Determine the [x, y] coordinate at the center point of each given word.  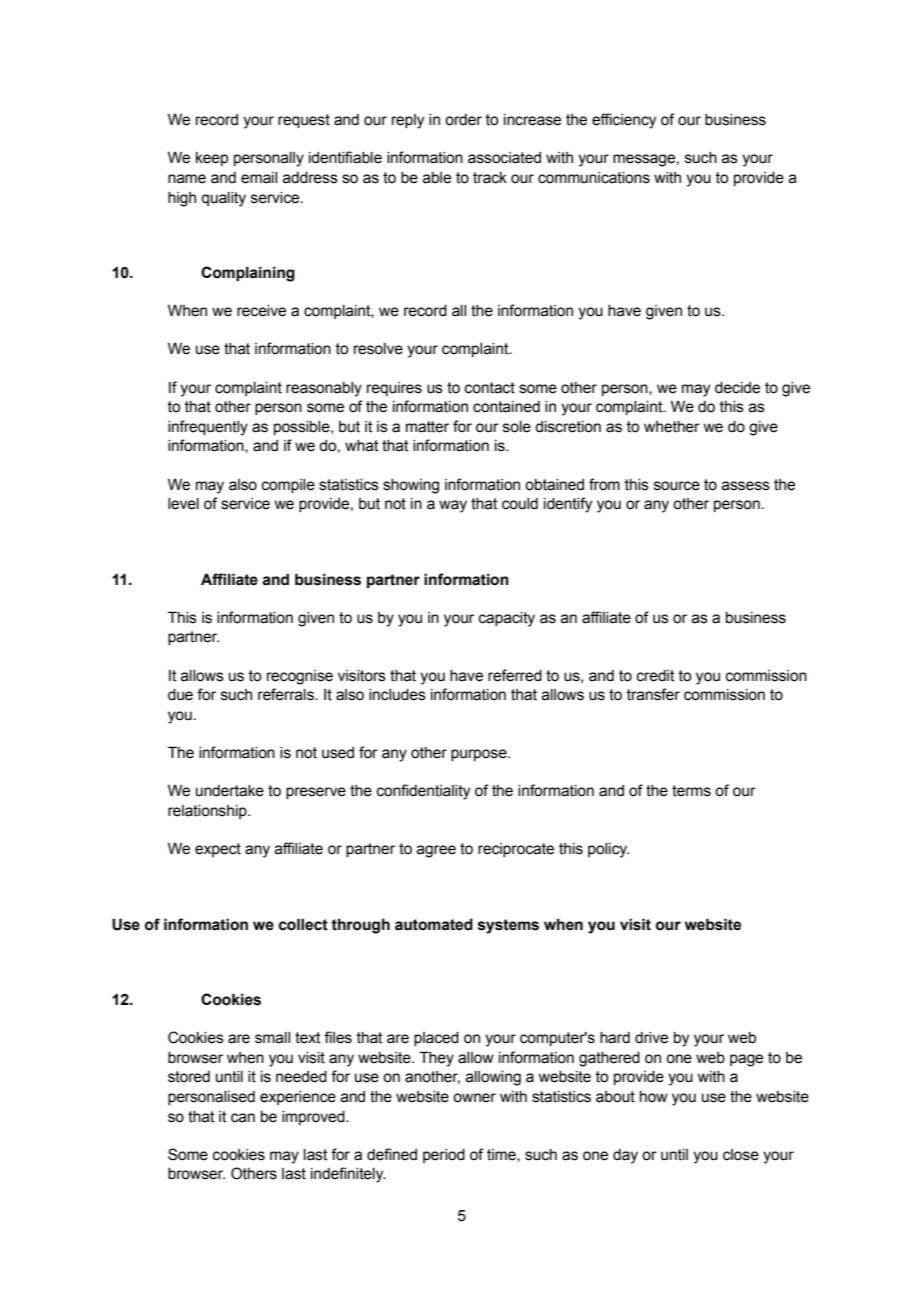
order [463, 120]
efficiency [624, 121]
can [243, 1118]
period [444, 1156]
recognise [300, 677]
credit [656, 676]
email [259, 178]
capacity [507, 619]
